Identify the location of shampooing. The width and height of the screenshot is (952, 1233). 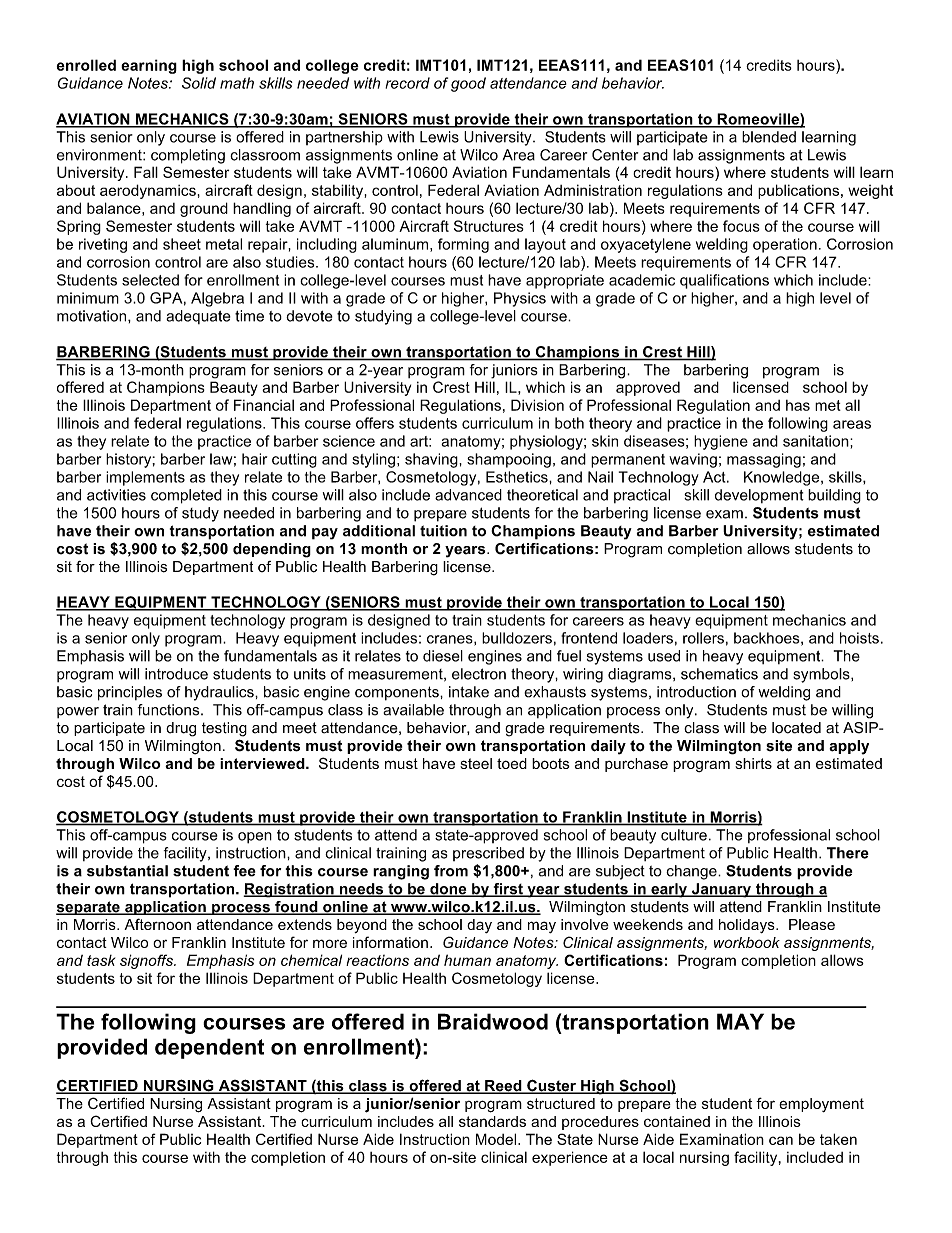
(509, 460).
